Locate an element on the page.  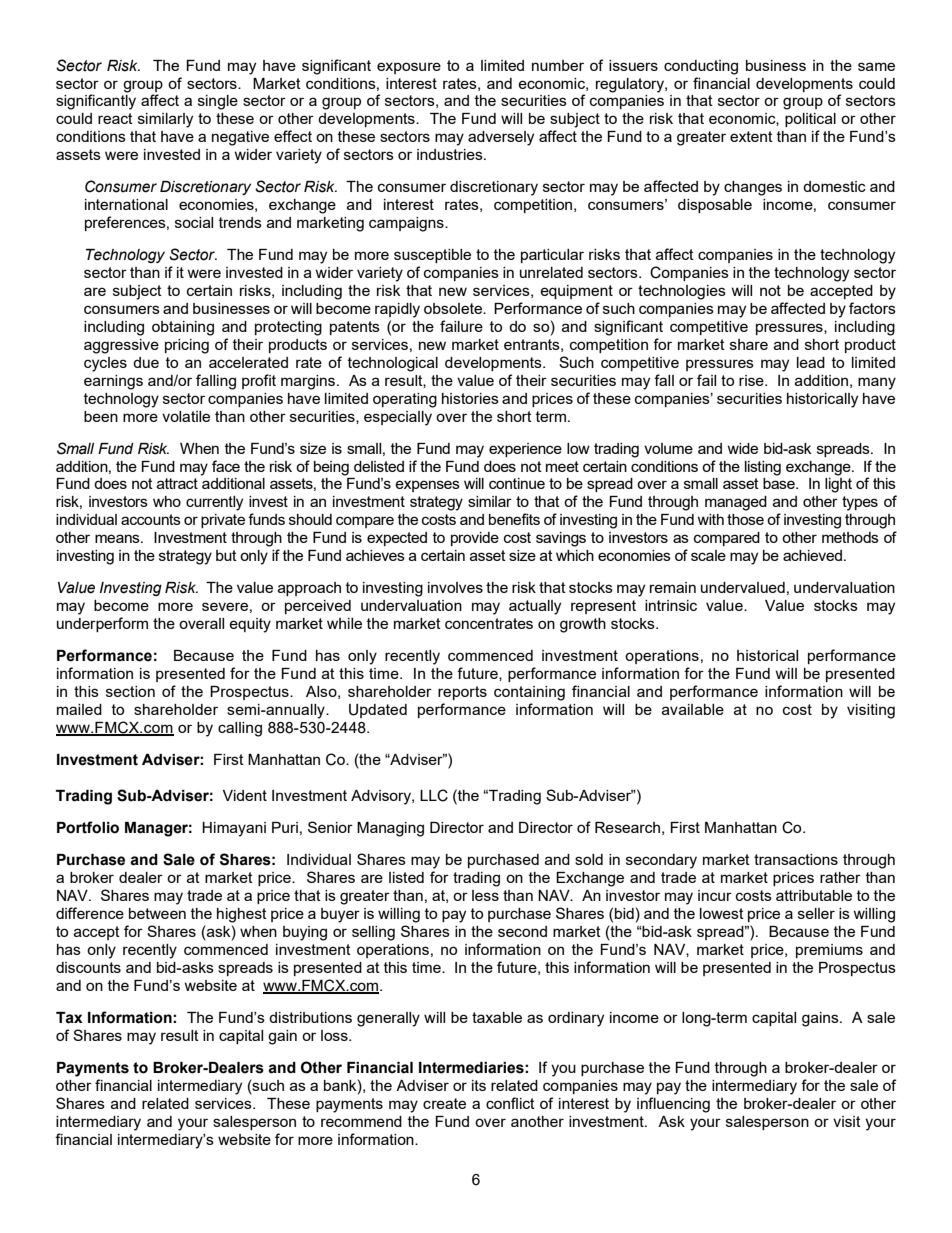
listing is located at coordinates (763, 468).
